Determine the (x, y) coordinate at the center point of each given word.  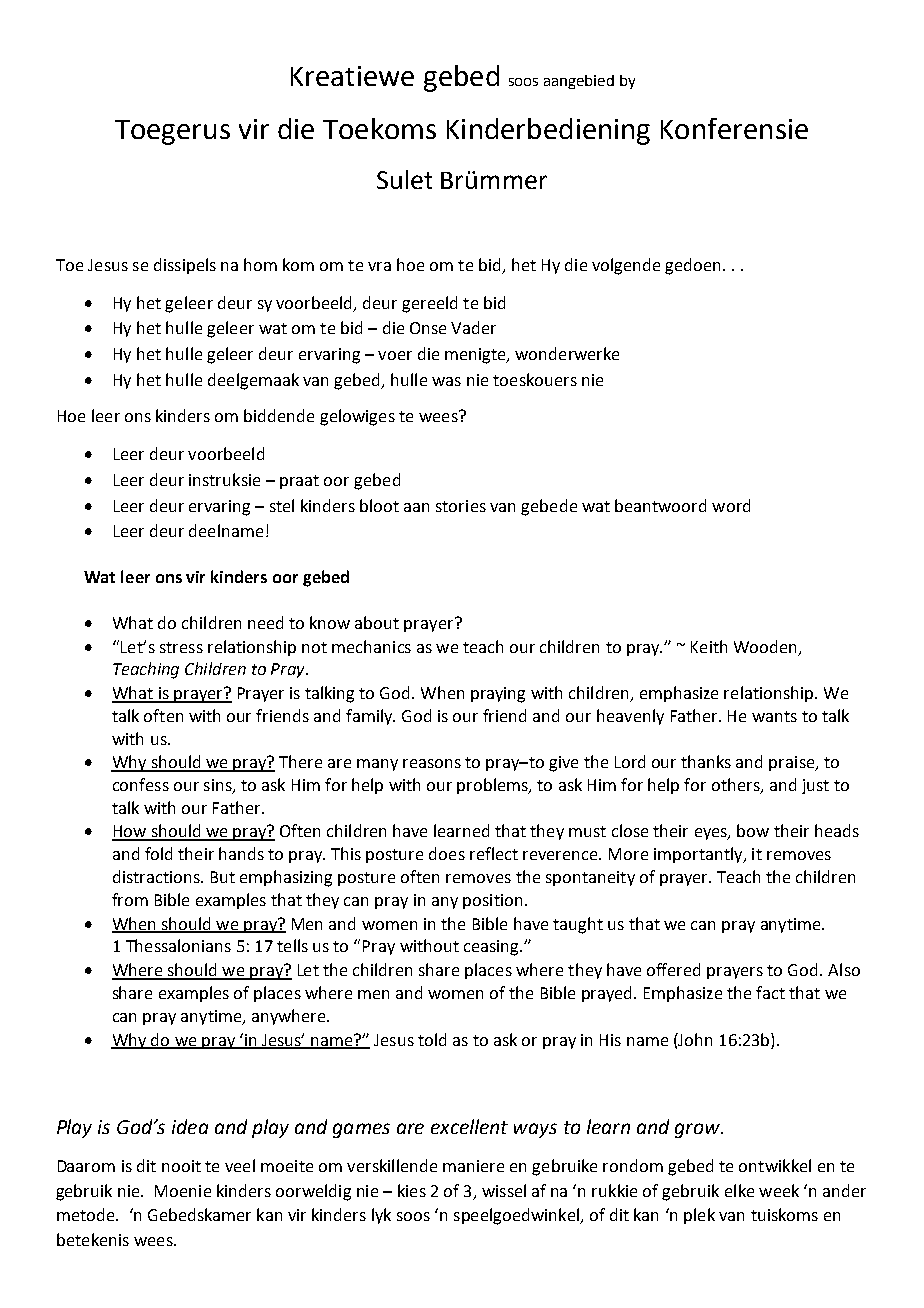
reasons (432, 763)
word (731, 505)
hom (260, 264)
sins (219, 786)
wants (774, 716)
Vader (473, 327)
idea (190, 1126)
